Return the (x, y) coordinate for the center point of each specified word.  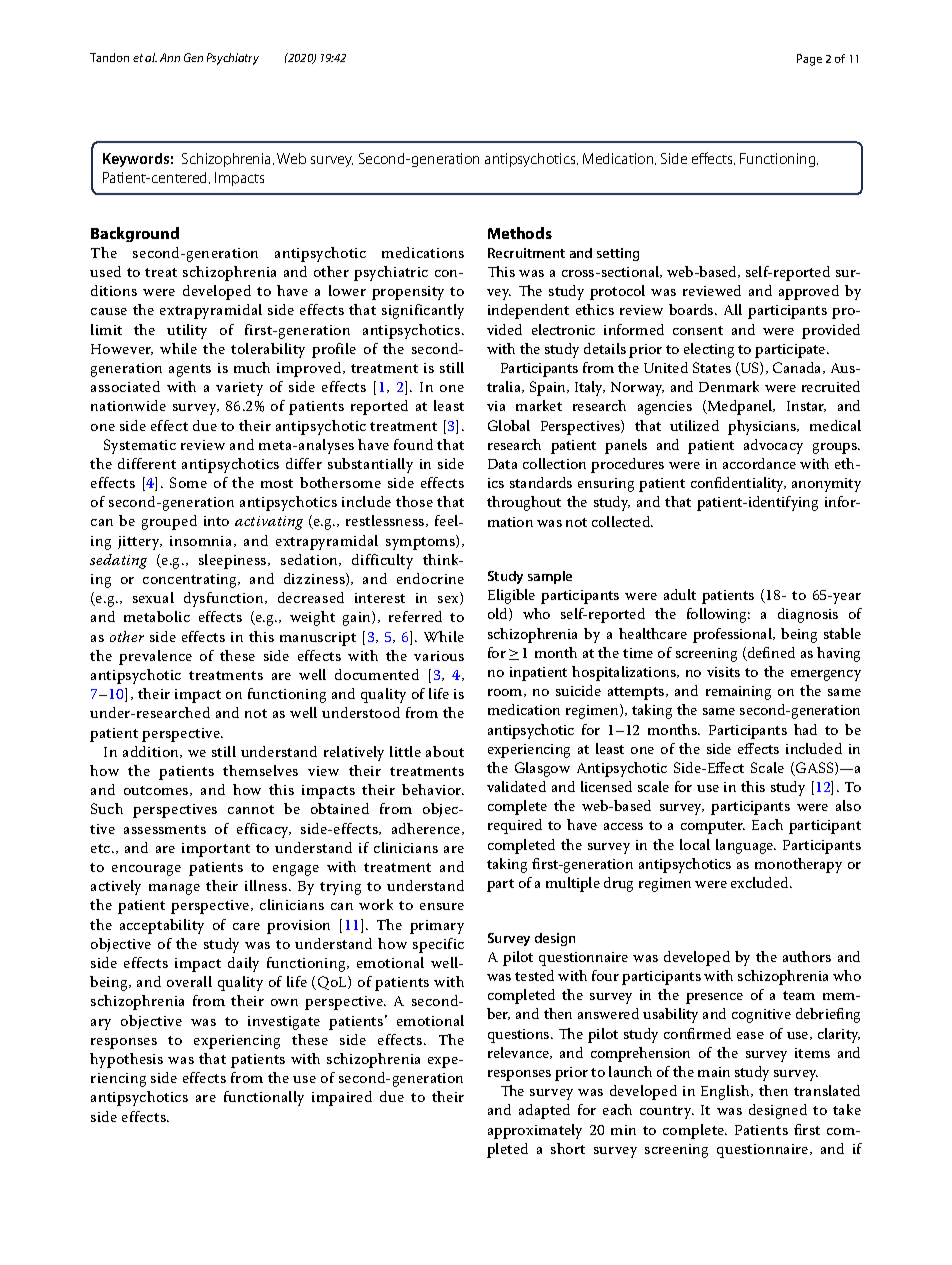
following (718, 615)
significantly (423, 311)
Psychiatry (233, 59)
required (515, 826)
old (499, 614)
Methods (520, 233)
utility (187, 331)
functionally (264, 1098)
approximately (535, 1131)
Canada (798, 368)
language (746, 846)
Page (809, 60)
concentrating (191, 581)
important (216, 850)
